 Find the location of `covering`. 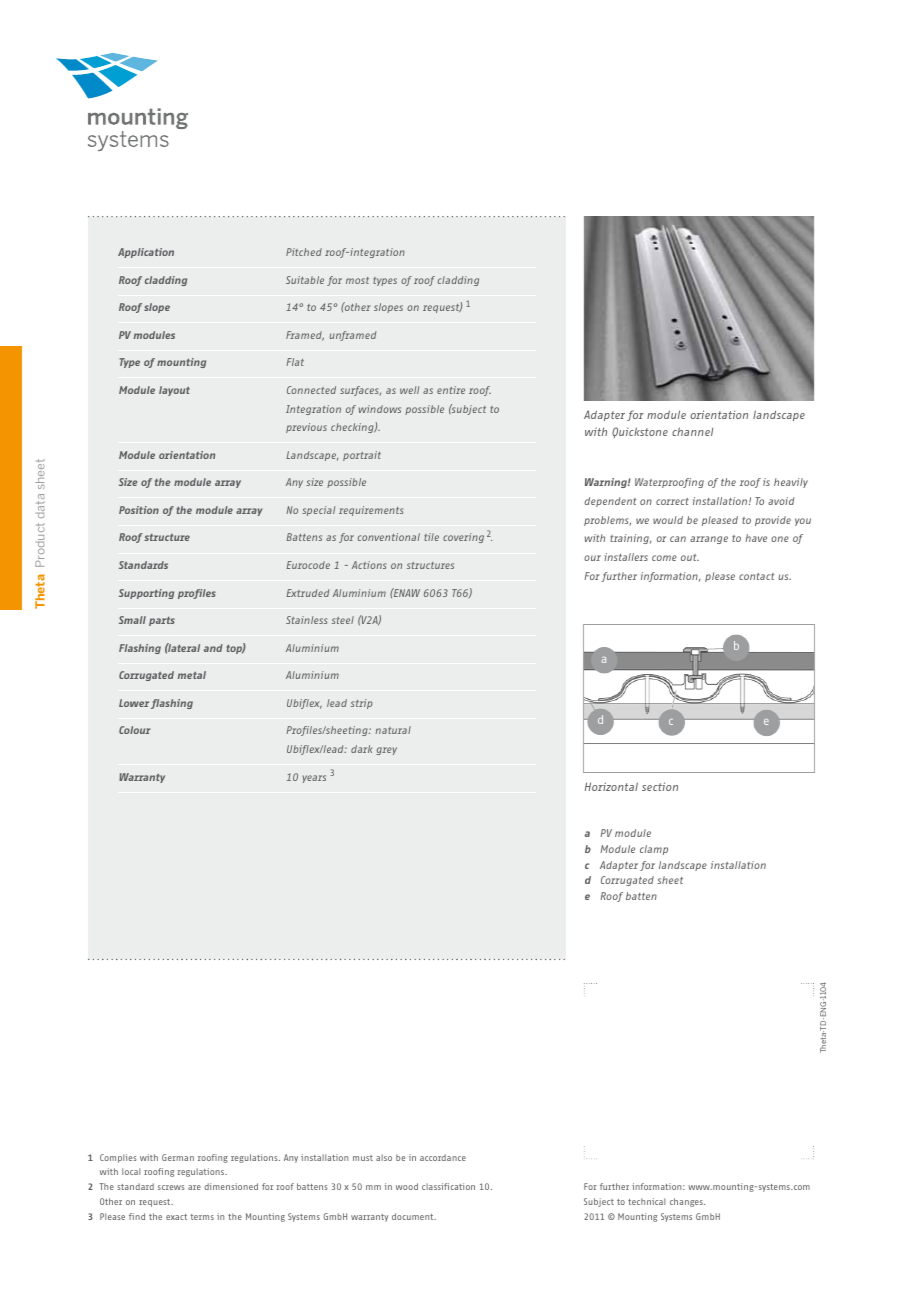

covering is located at coordinates (463, 538).
